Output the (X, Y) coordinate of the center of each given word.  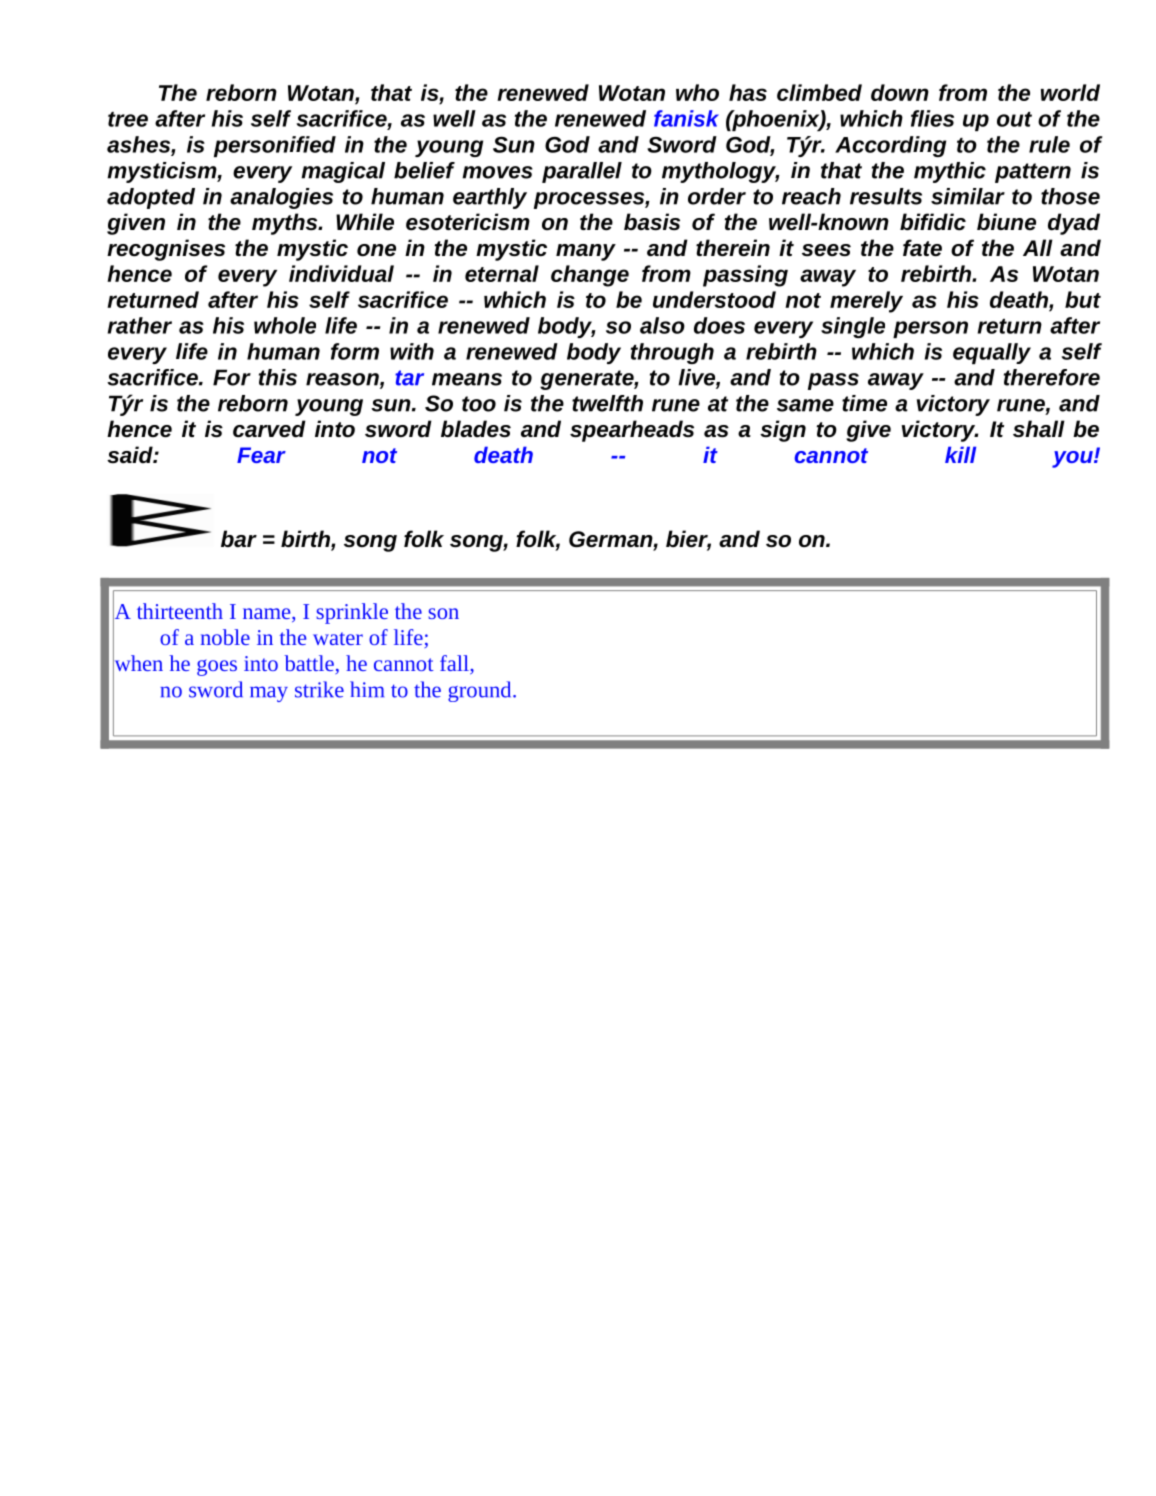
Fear (261, 455)
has (748, 92)
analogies (281, 198)
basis (652, 222)
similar (968, 196)
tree (128, 119)
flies (932, 118)
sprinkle (352, 613)
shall (1039, 429)
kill (960, 454)
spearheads (632, 431)
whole (285, 325)
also (662, 325)
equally (992, 353)
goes (217, 667)
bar (239, 539)
